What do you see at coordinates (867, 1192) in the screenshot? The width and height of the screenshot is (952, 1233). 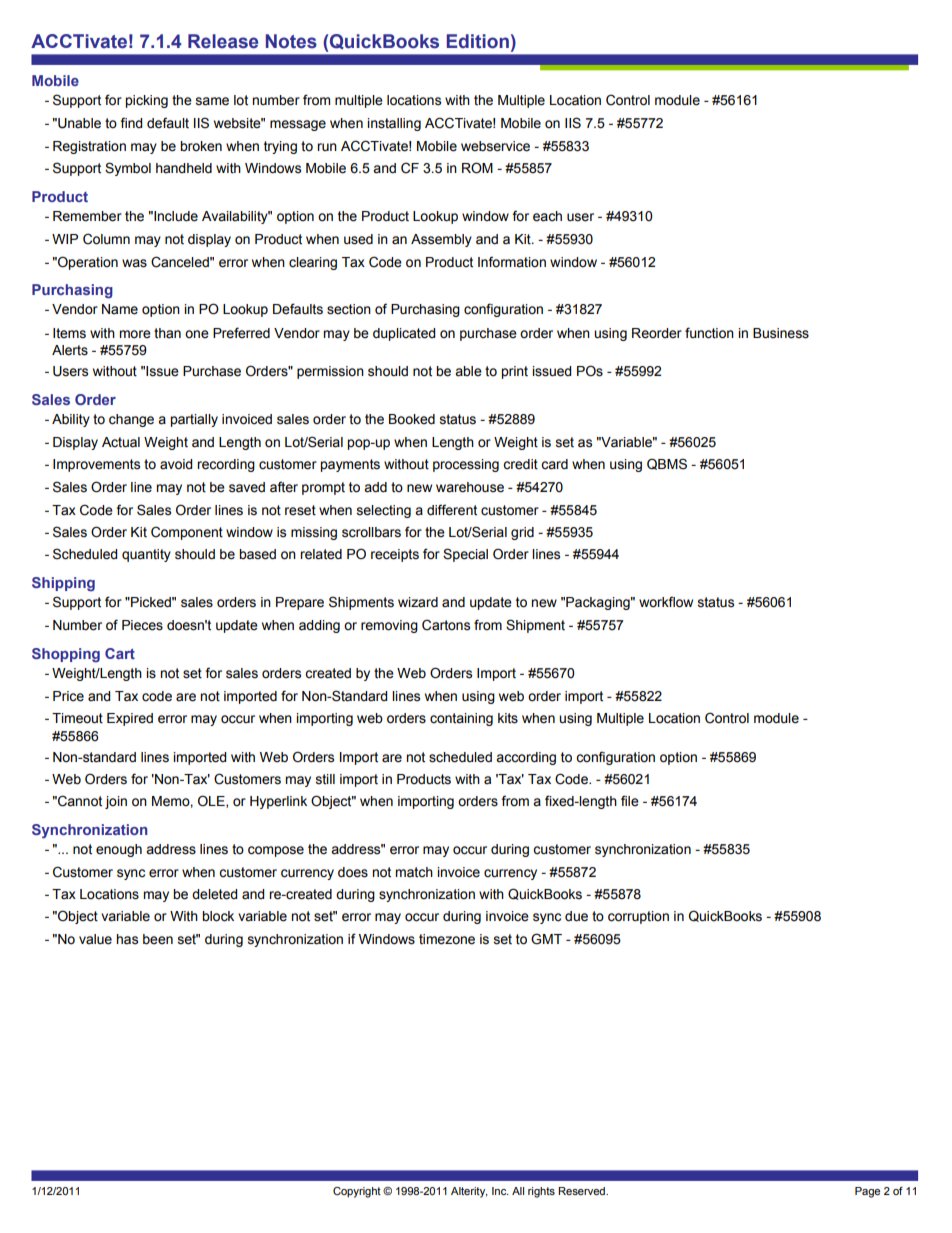 I see `Page` at bounding box center [867, 1192].
